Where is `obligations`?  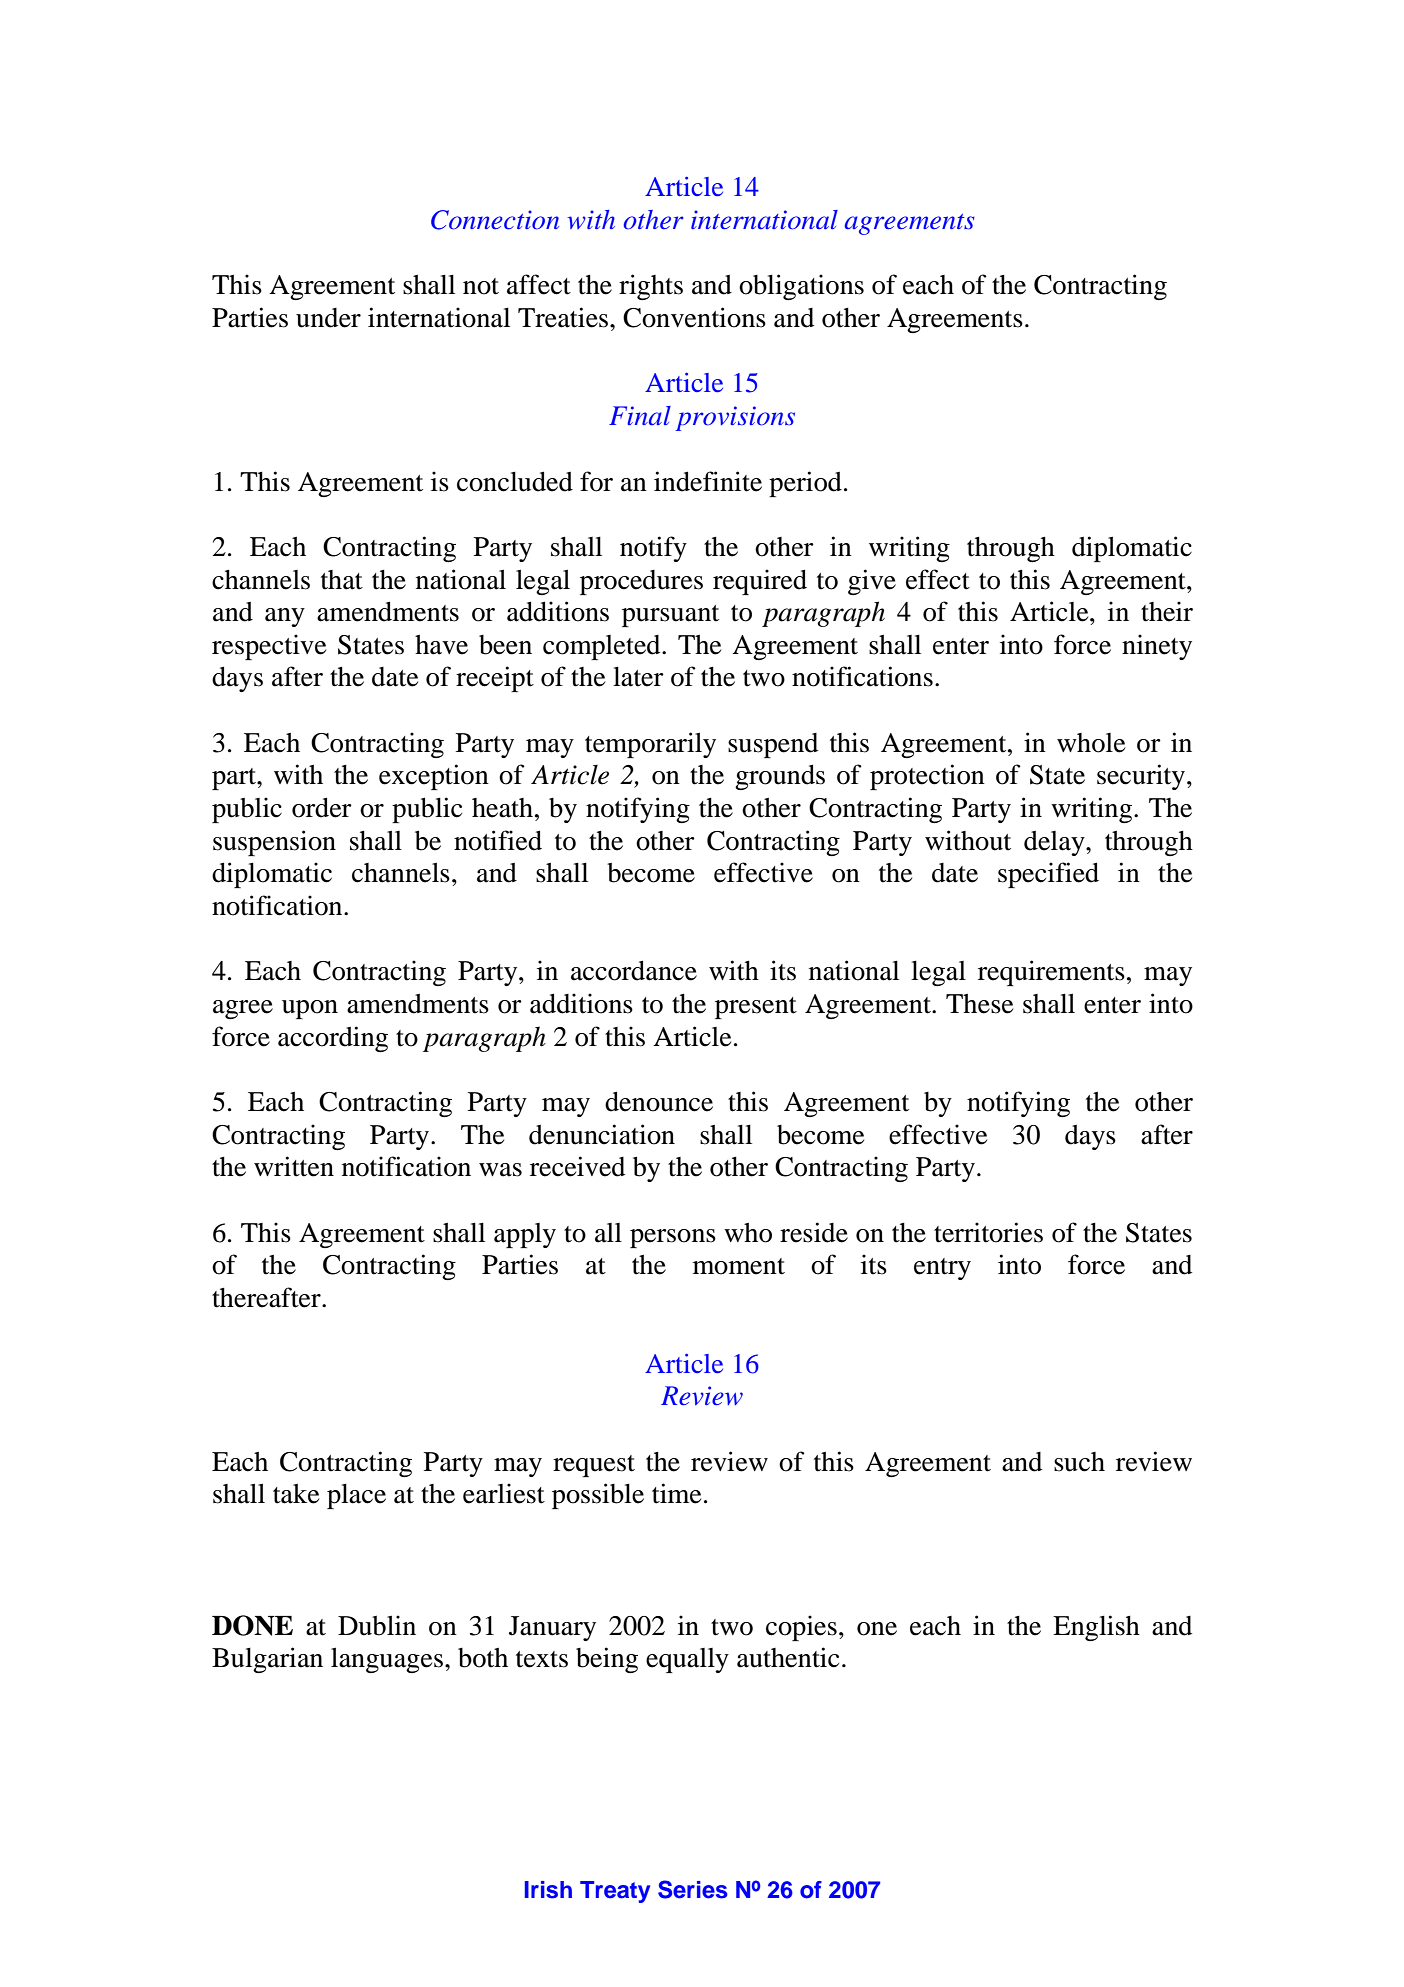 obligations is located at coordinates (801, 287).
